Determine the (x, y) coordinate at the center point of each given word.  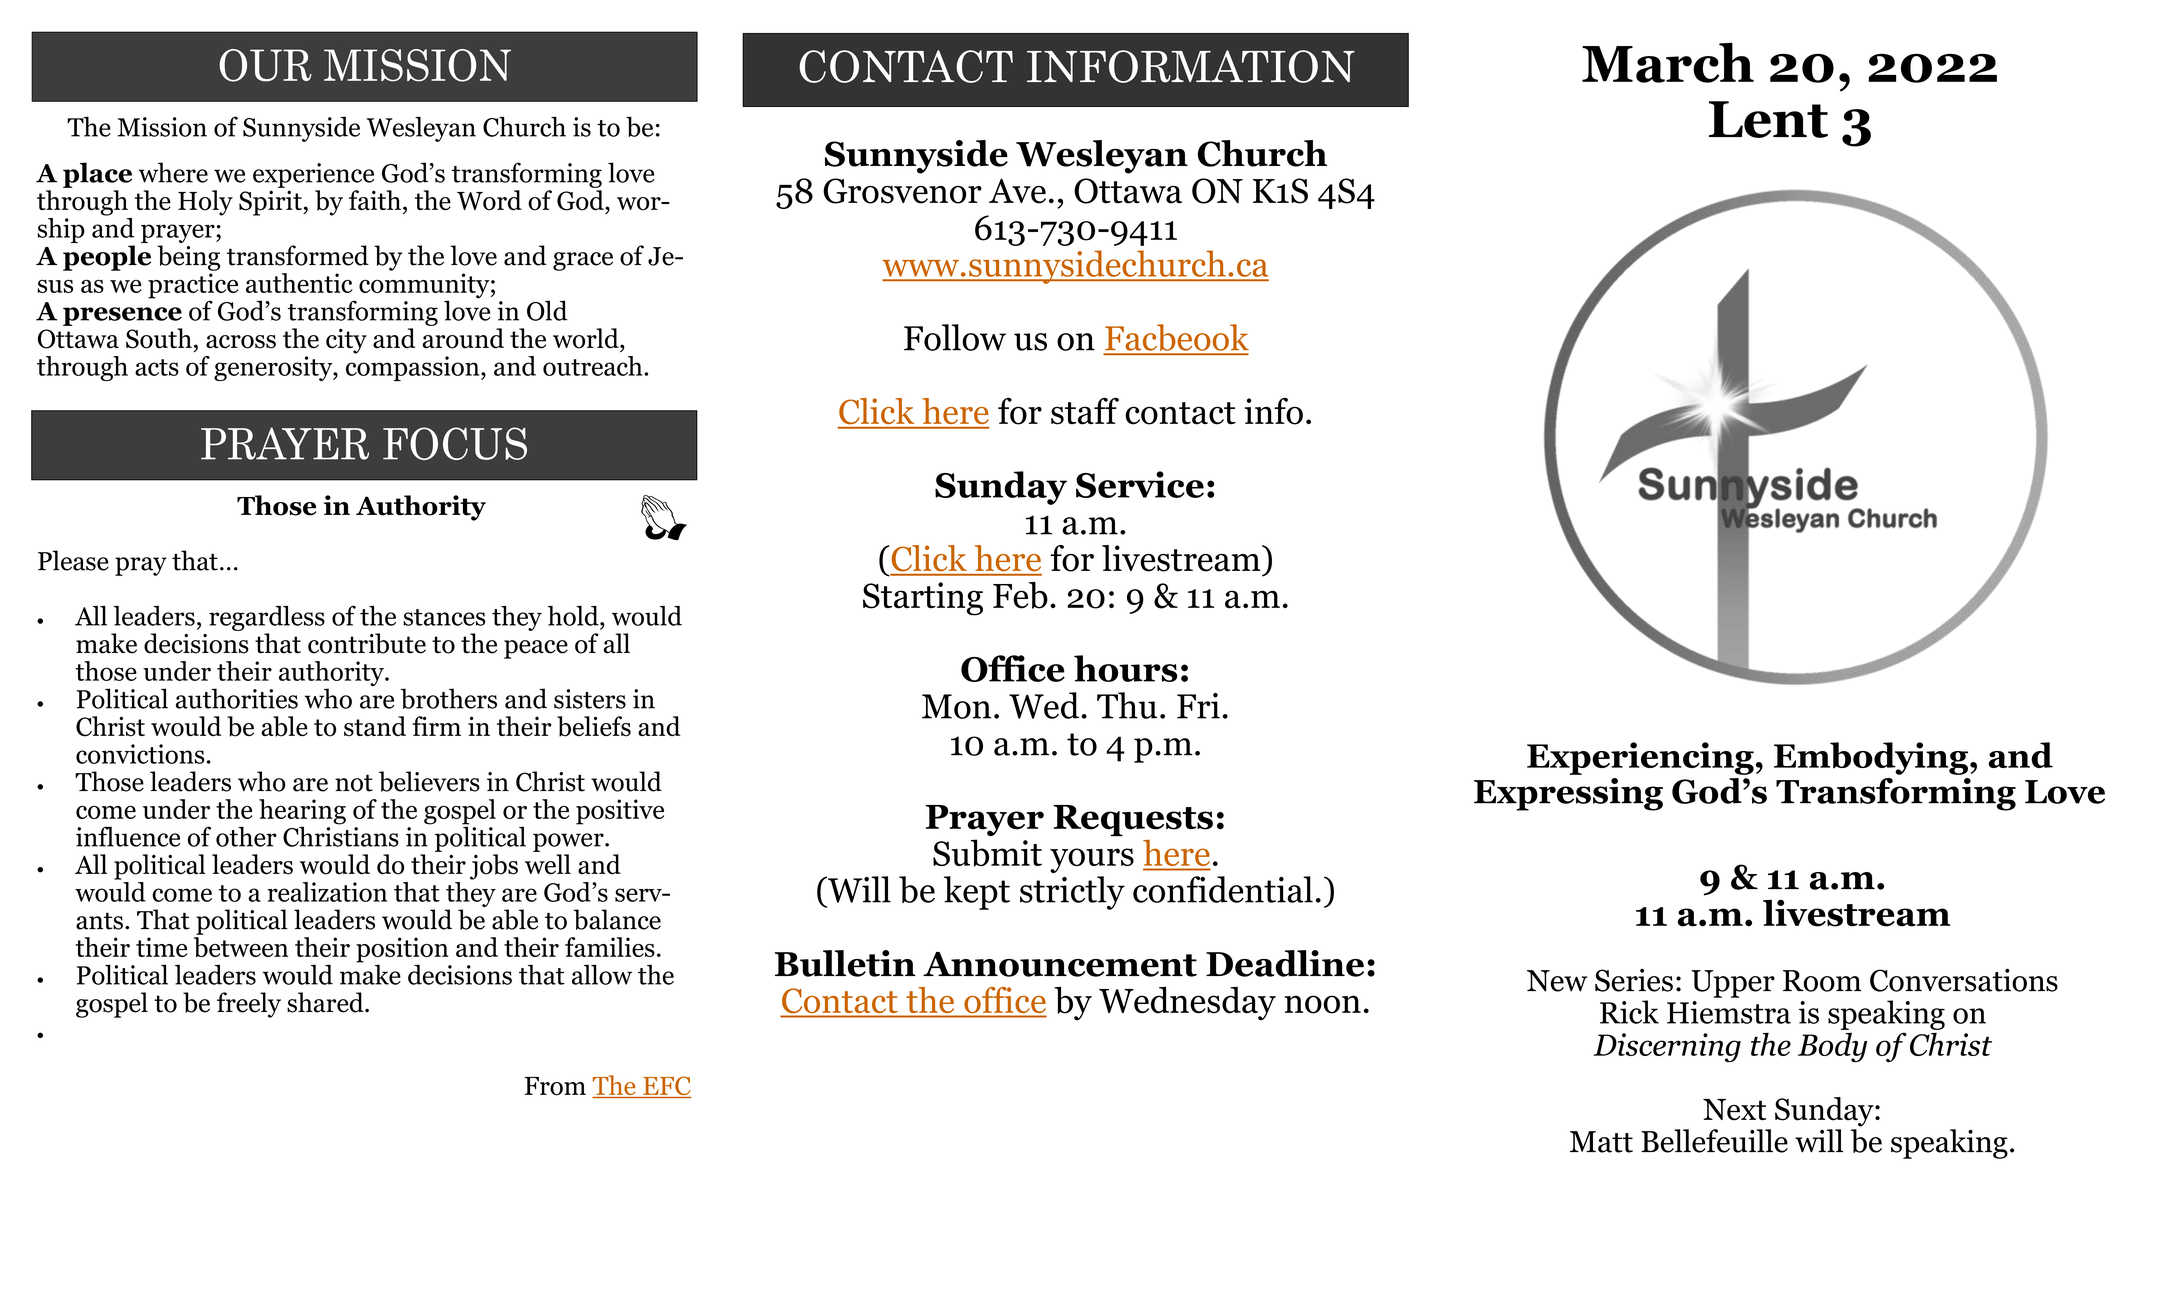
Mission (162, 127)
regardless (267, 618)
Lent (1768, 119)
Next (1735, 1110)
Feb (1020, 595)
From (555, 1086)
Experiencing (1640, 758)
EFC (666, 1087)
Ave (1017, 191)
